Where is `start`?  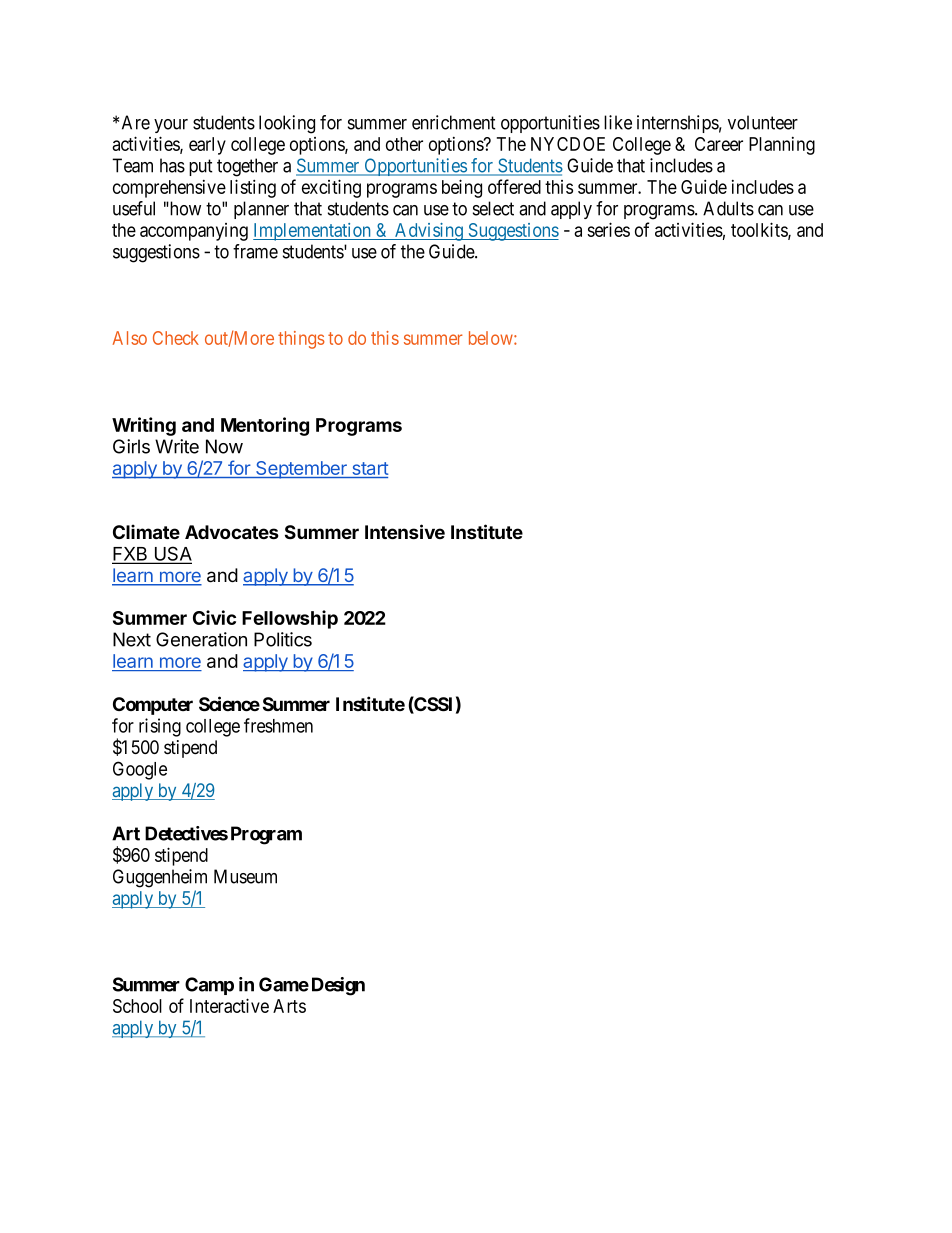
start is located at coordinates (369, 470).
